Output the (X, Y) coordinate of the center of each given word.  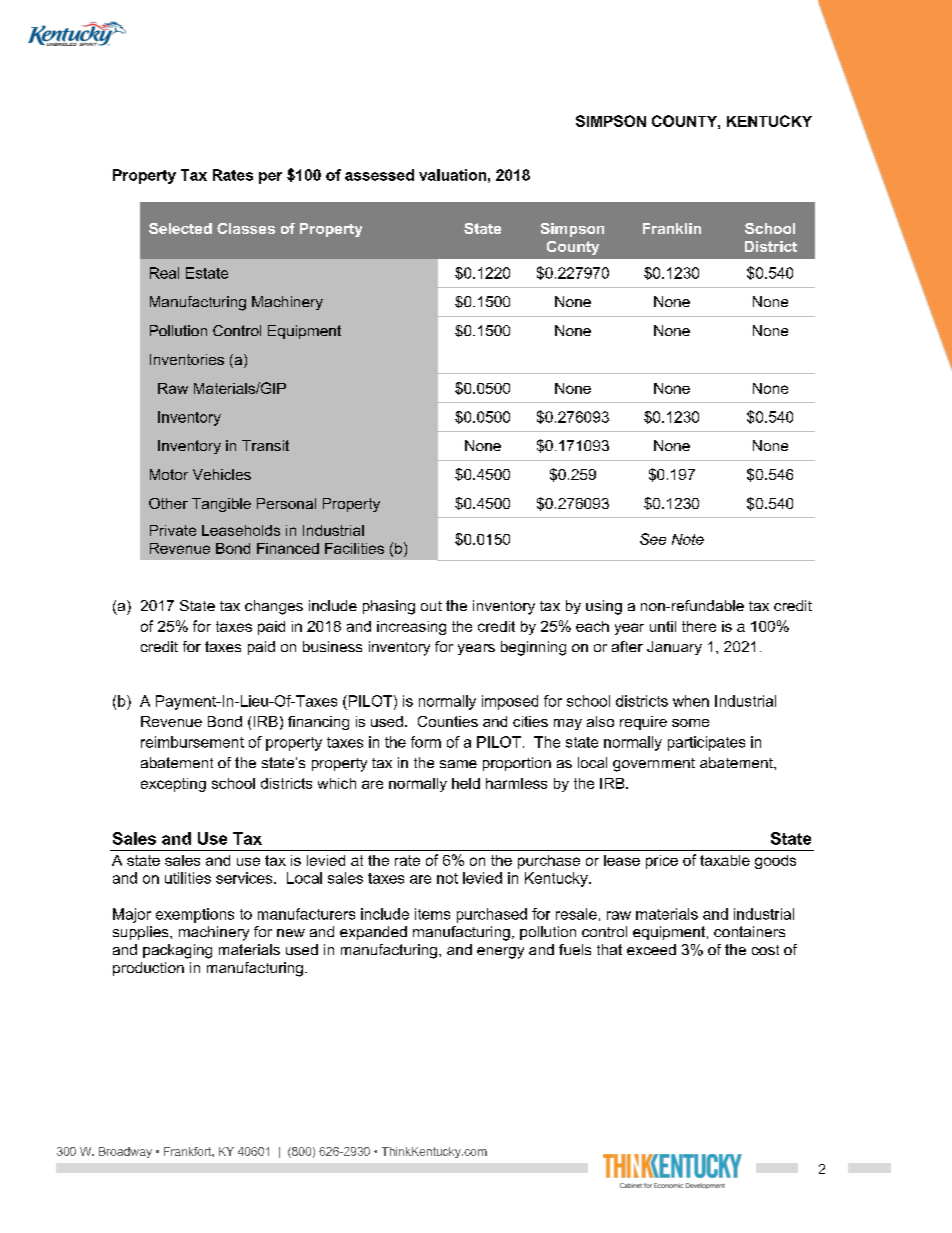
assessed (379, 175)
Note (688, 539)
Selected (180, 228)
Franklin (672, 228)
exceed (651, 949)
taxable (725, 860)
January (674, 648)
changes (274, 607)
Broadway (125, 1152)
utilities (188, 878)
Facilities (354, 548)
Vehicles (222, 474)
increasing (411, 628)
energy (500, 953)
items (432, 914)
